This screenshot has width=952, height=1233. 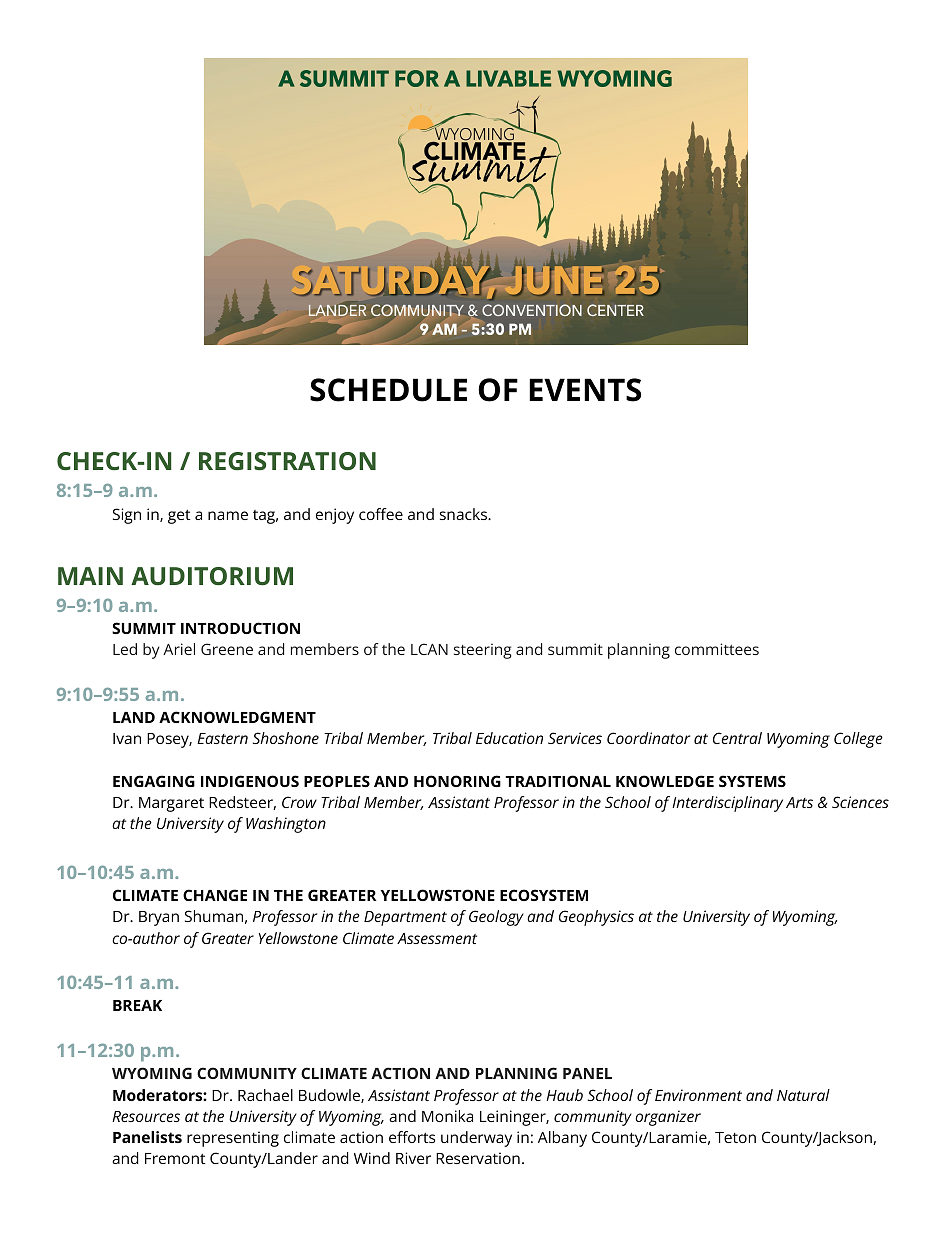 What do you see at coordinates (735, 1137) in the screenshot?
I see `Teton` at bounding box center [735, 1137].
